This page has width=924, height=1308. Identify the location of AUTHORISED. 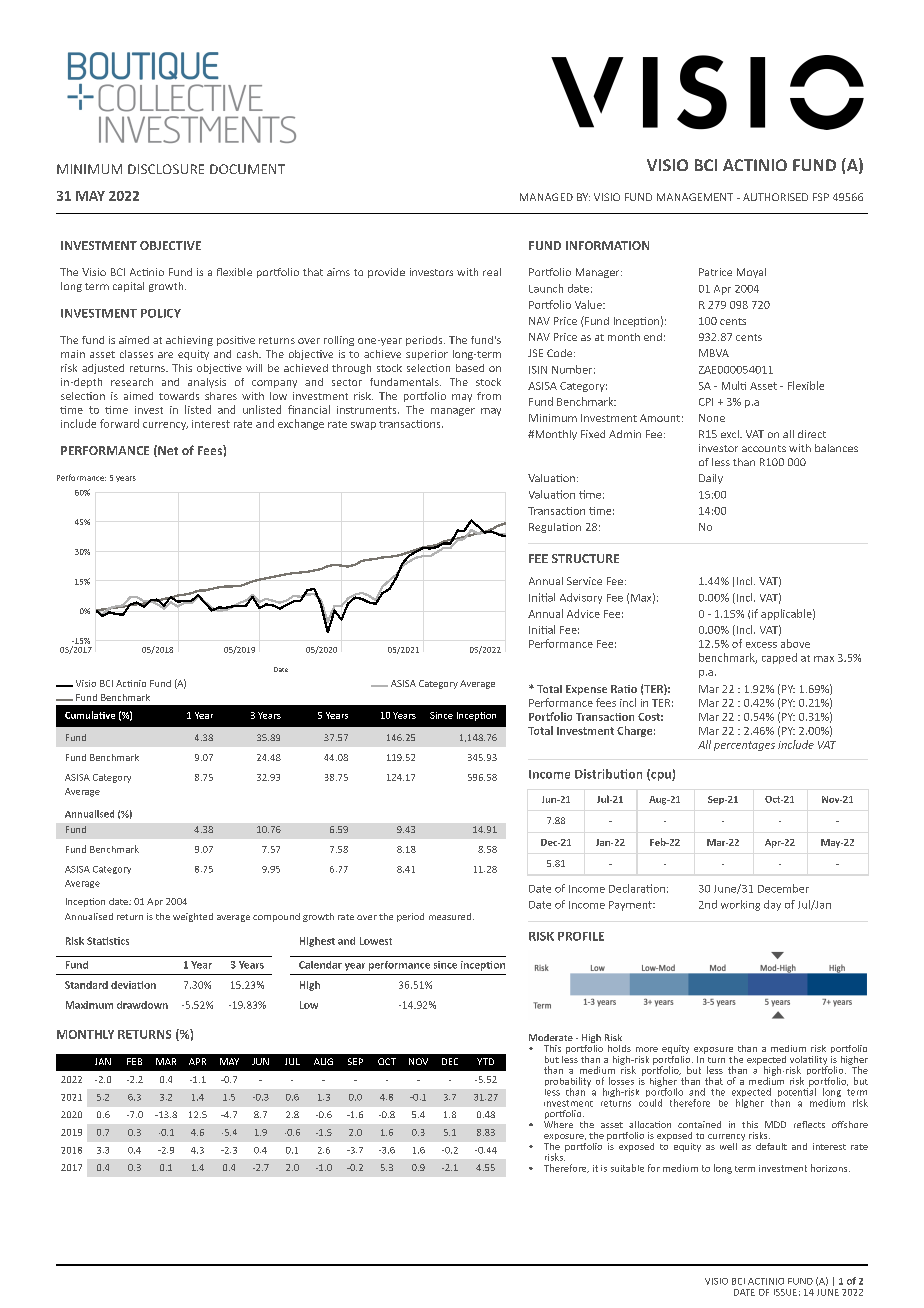
(775, 197).
